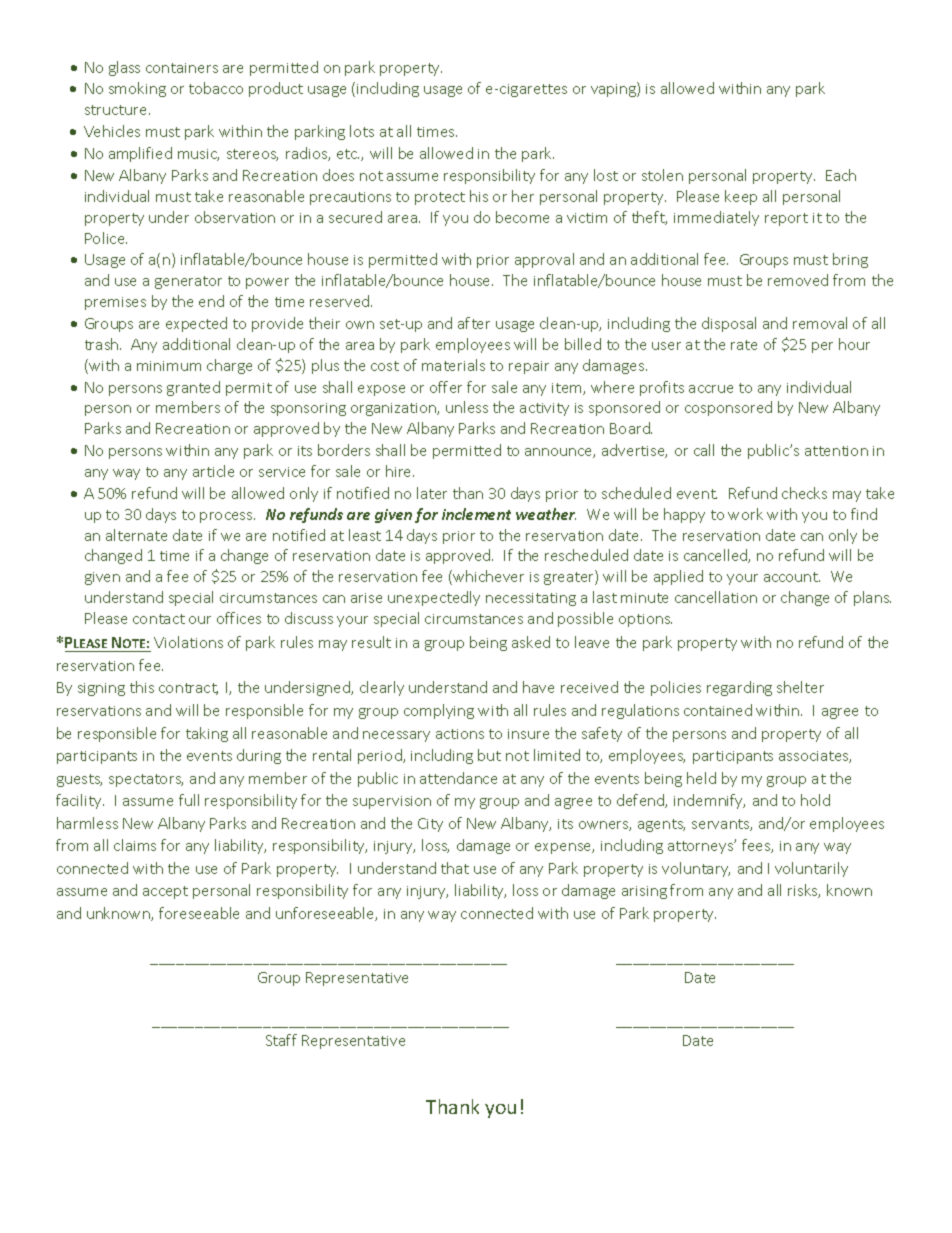  What do you see at coordinates (137, 89) in the screenshot?
I see `smoking` at bounding box center [137, 89].
